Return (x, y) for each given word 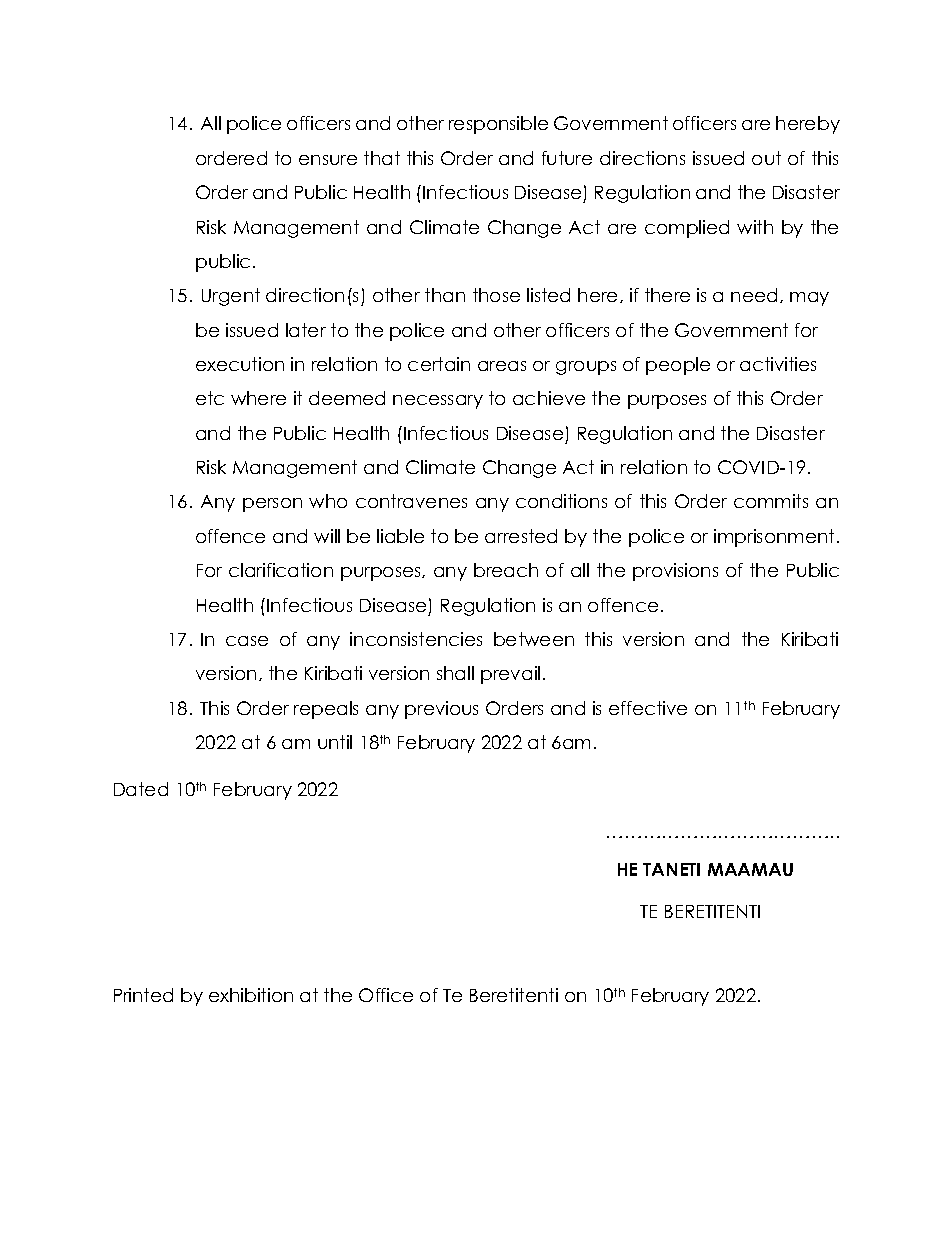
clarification (281, 570)
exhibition (251, 995)
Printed (143, 995)
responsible (498, 125)
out (766, 158)
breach (506, 570)
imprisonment (774, 538)
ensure (328, 160)
